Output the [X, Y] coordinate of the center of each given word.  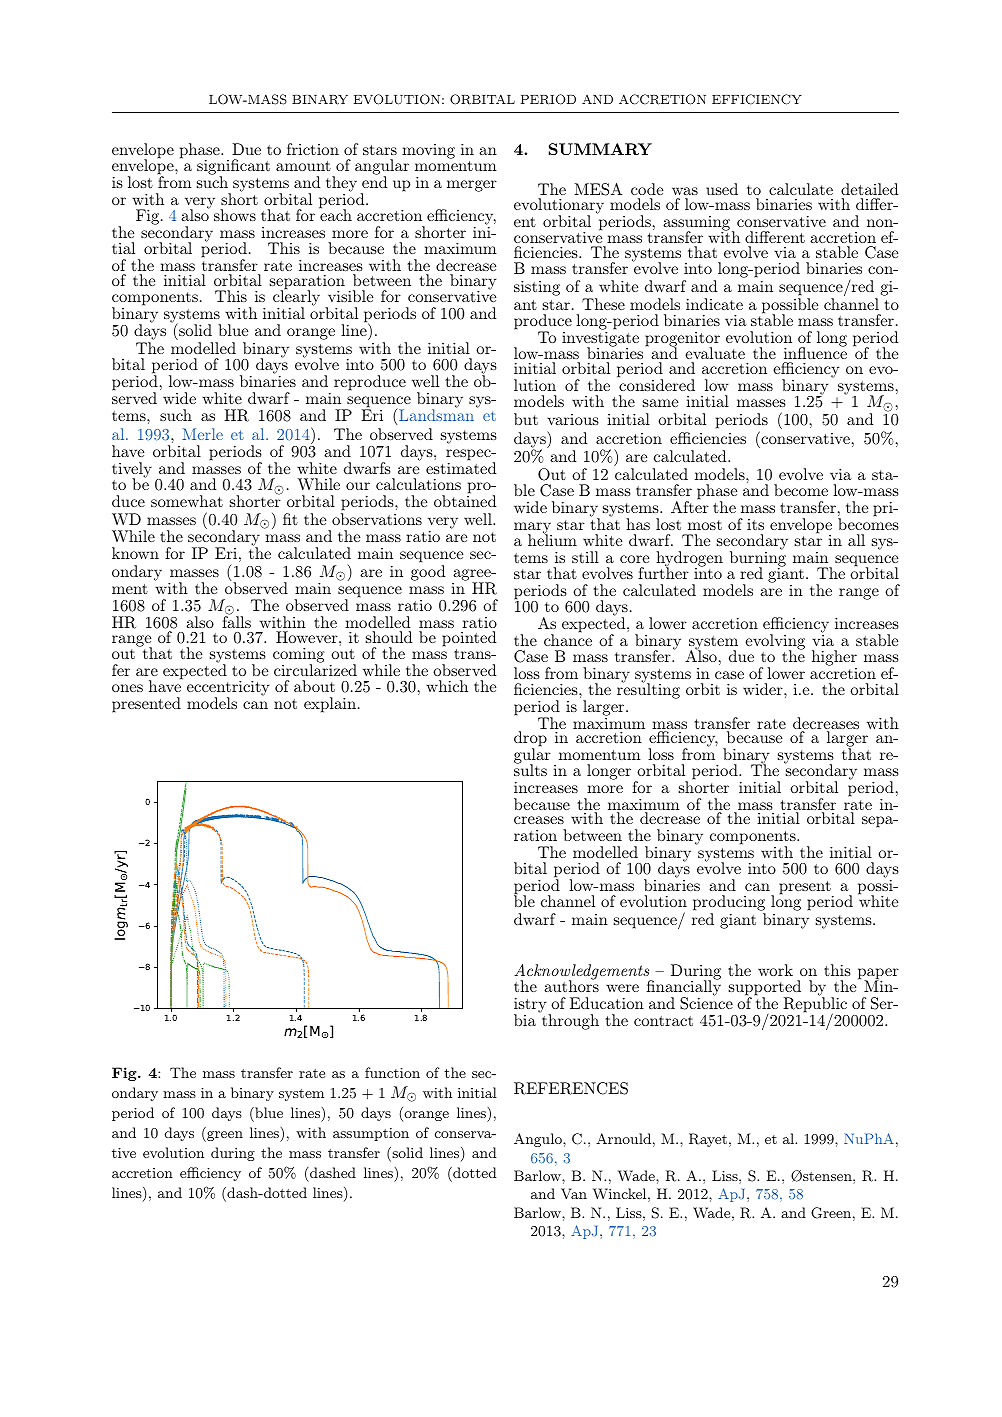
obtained [465, 501]
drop [530, 740]
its [755, 524]
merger [472, 186]
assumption [371, 1134]
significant [233, 168]
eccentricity [228, 690]
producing [729, 904]
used [722, 189]
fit [290, 519]
